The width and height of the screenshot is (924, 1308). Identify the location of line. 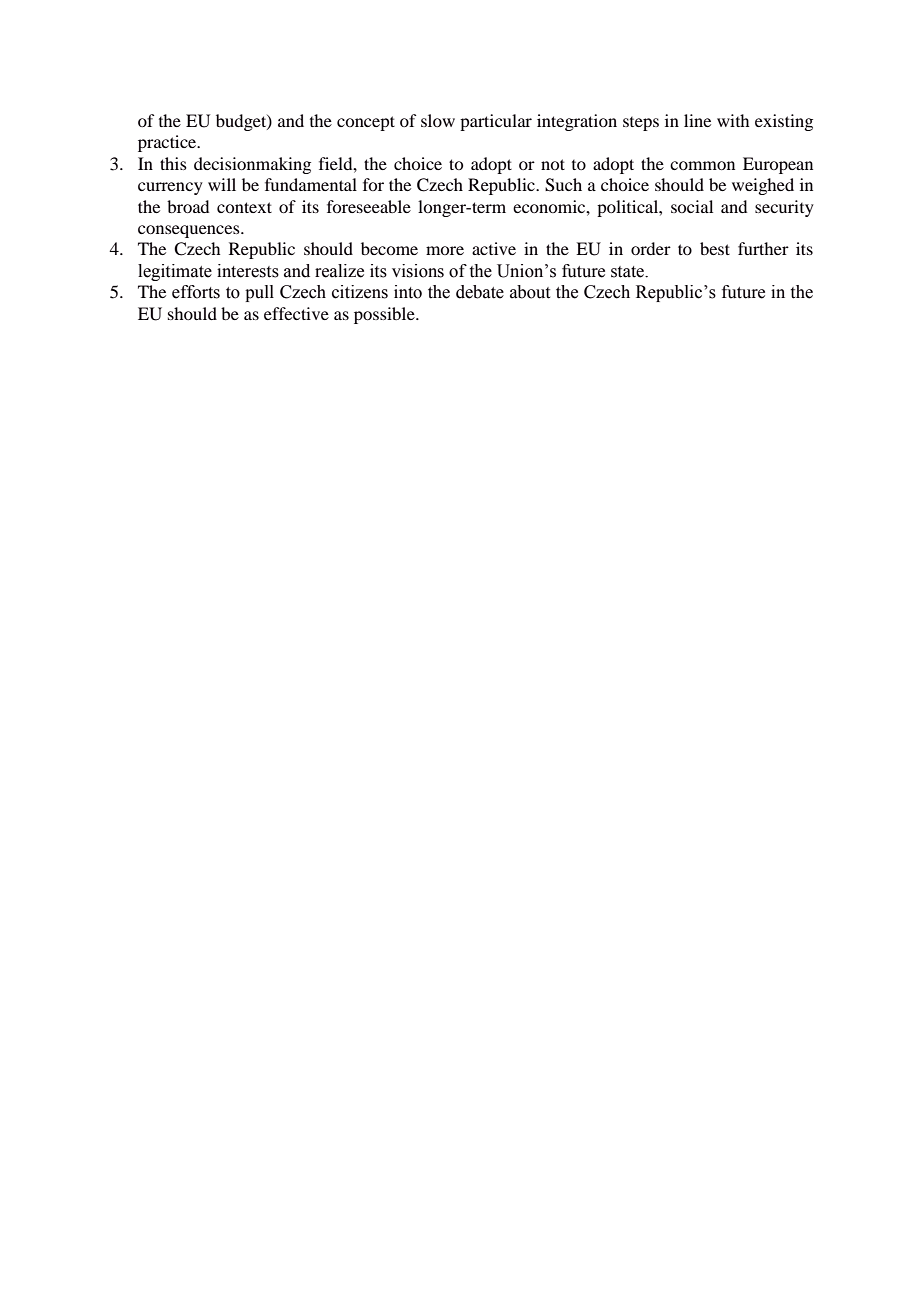
(697, 120).
